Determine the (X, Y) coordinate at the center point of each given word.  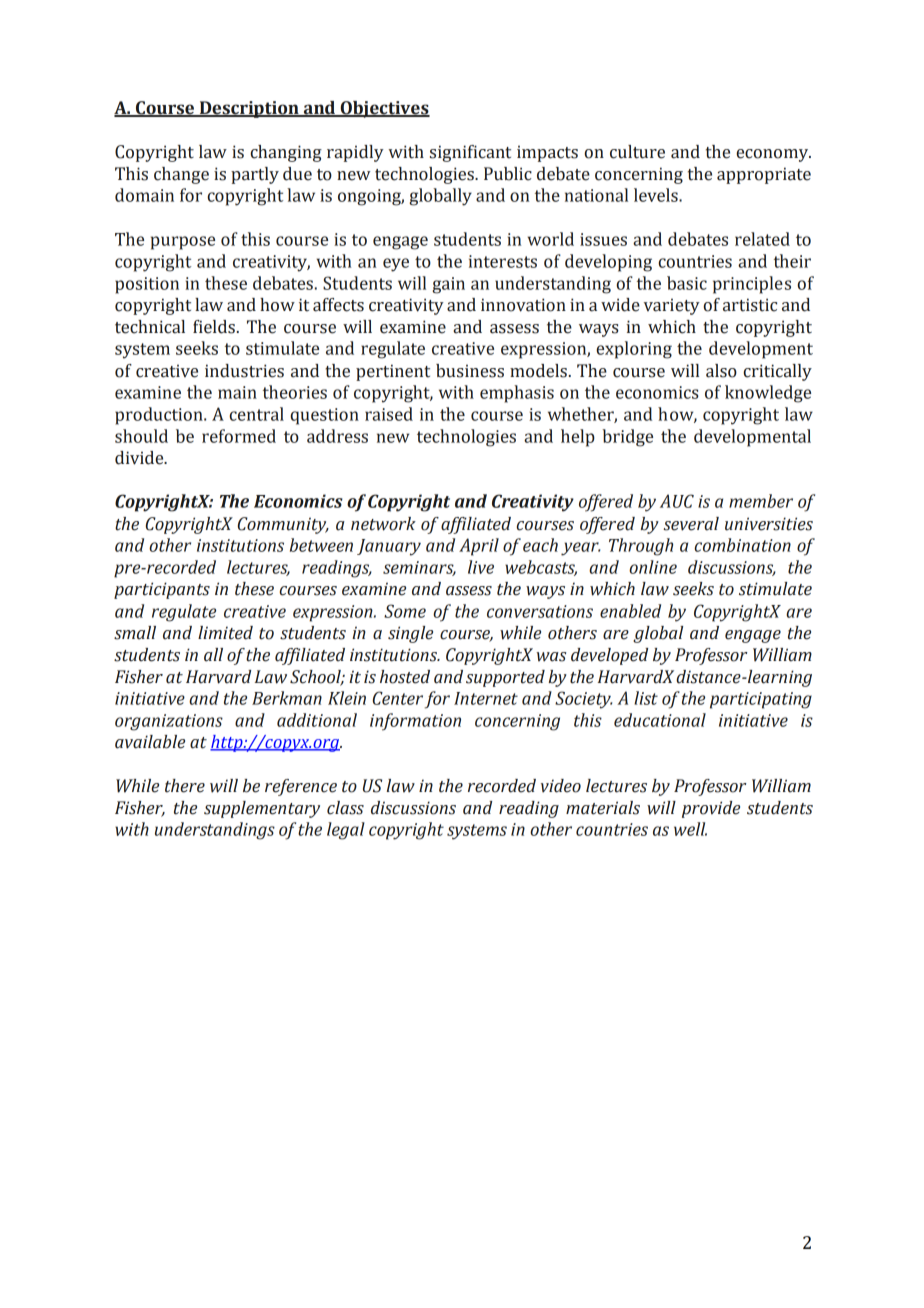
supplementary (262, 809)
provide (711, 809)
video (561, 786)
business (470, 371)
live (481, 567)
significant (470, 153)
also (721, 371)
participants (162, 590)
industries (244, 371)
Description (249, 109)
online (653, 567)
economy (773, 155)
